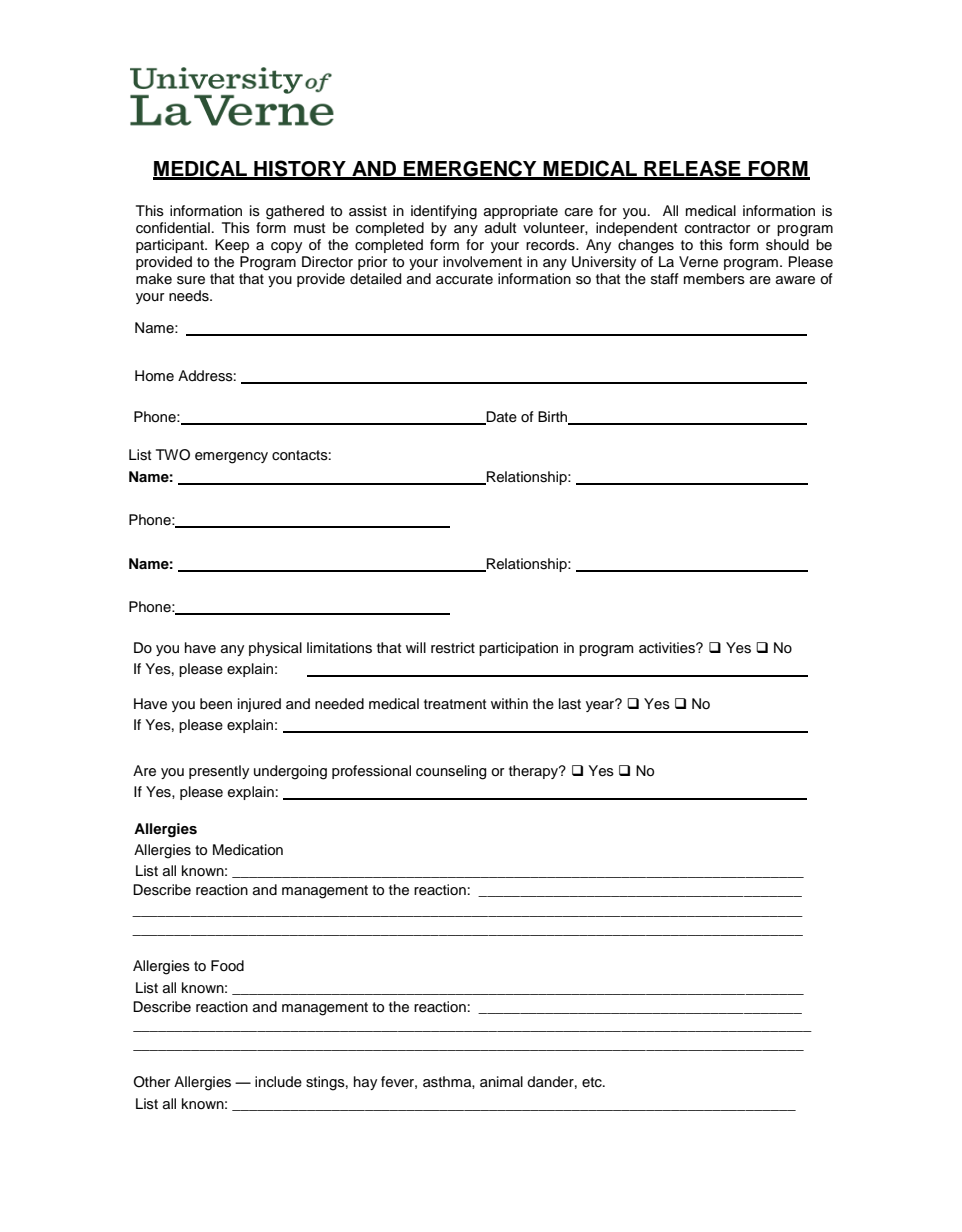 This document has height=1232, width=962. I want to click on physical, so click(275, 649).
